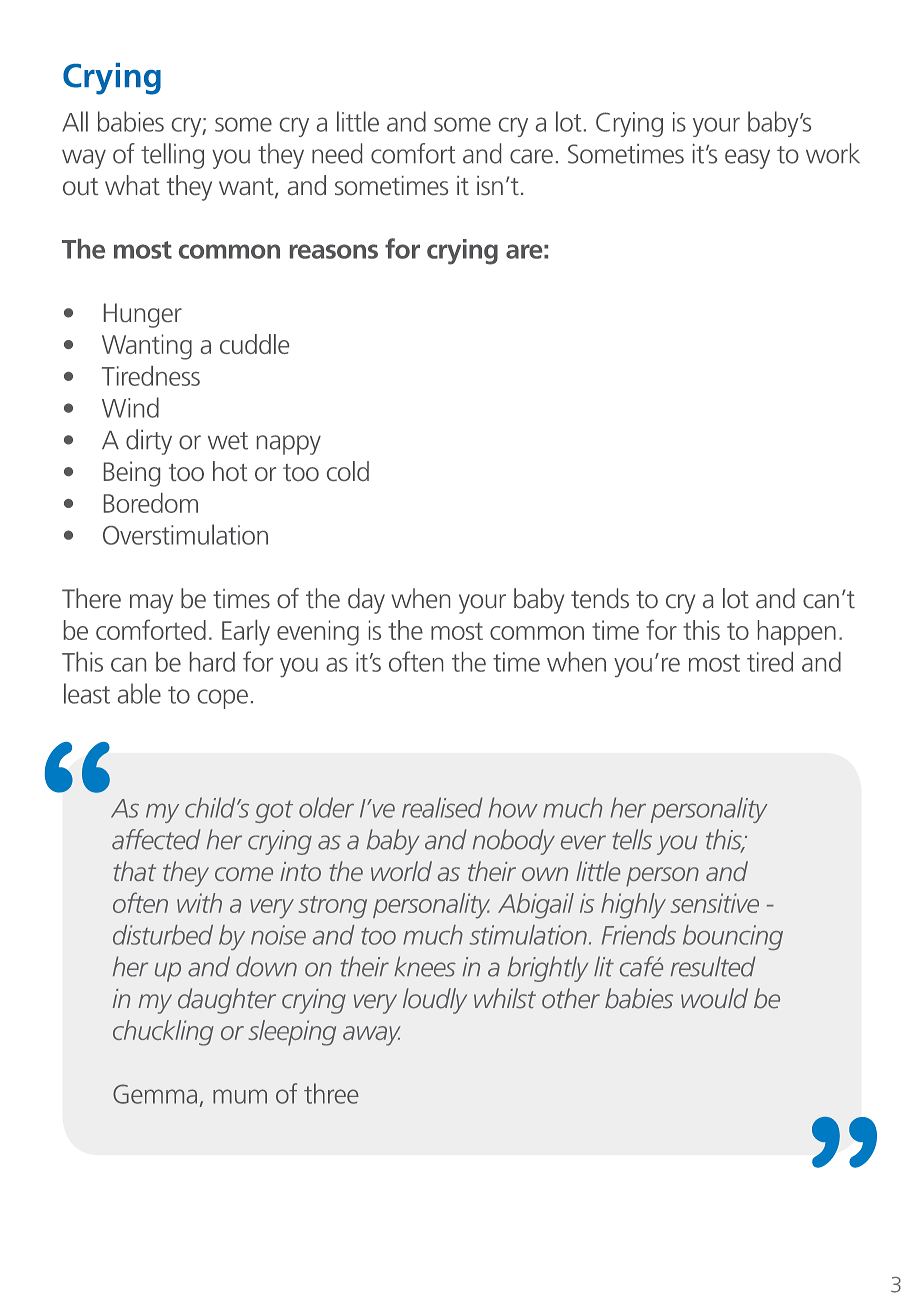  I want to click on cold, so click(348, 471).
